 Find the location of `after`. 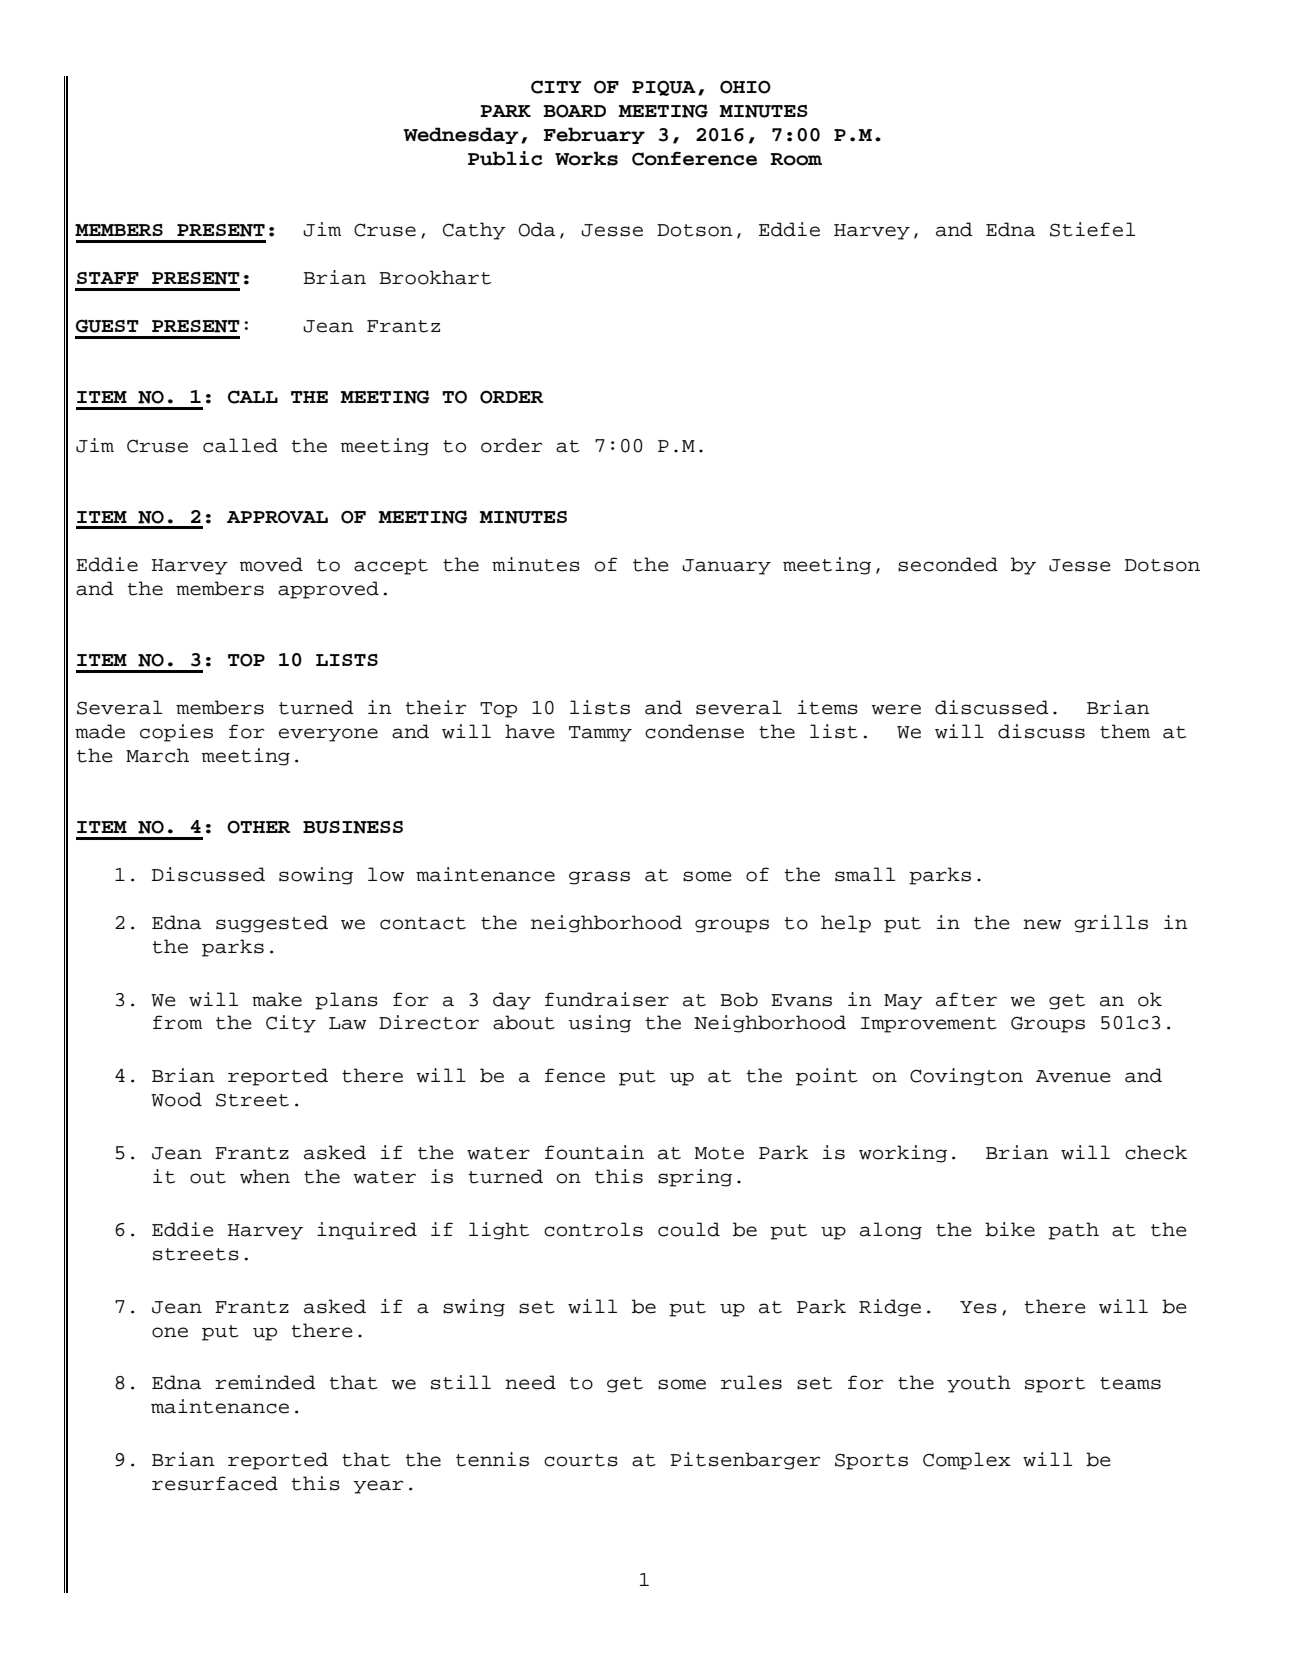

after is located at coordinates (966, 999).
